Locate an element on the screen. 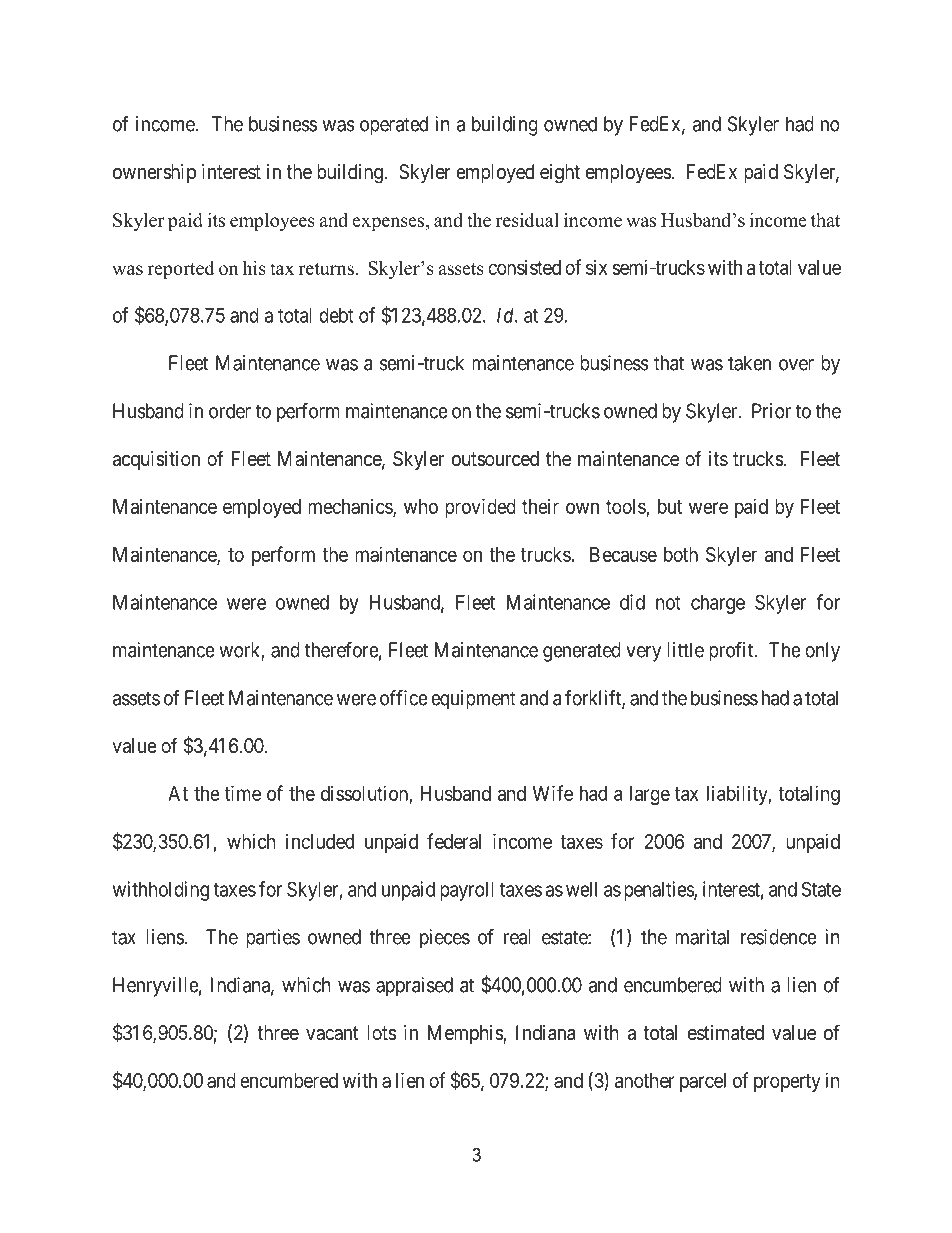 This screenshot has height=1233, width=952. Memphis is located at coordinates (466, 1034).
